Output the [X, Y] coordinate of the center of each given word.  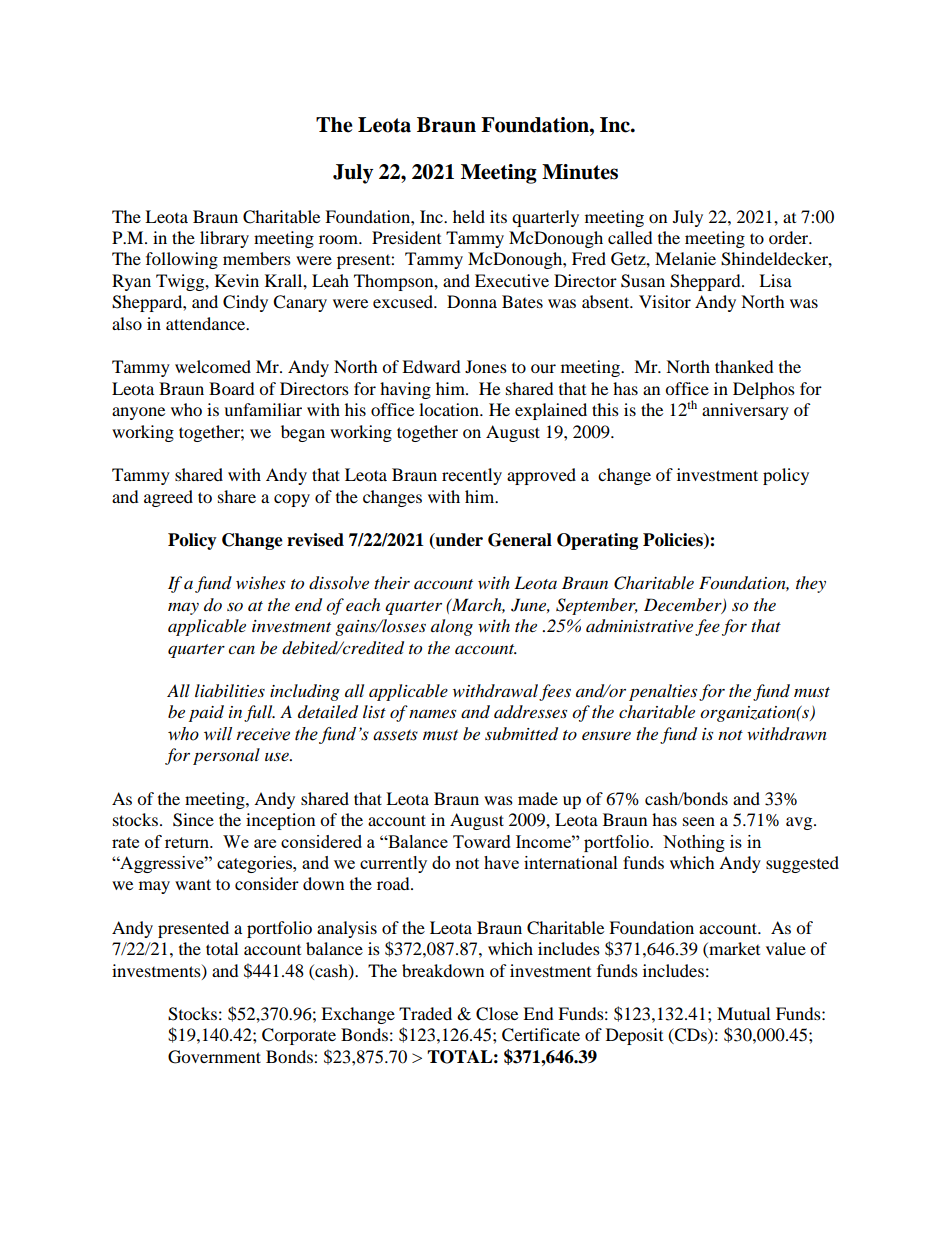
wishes [260, 582]
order [790, 237]
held [469, 216]
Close [497, 1014]
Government [214, 1057]
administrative [639, 626]
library [224, 239]
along [452, 627]
